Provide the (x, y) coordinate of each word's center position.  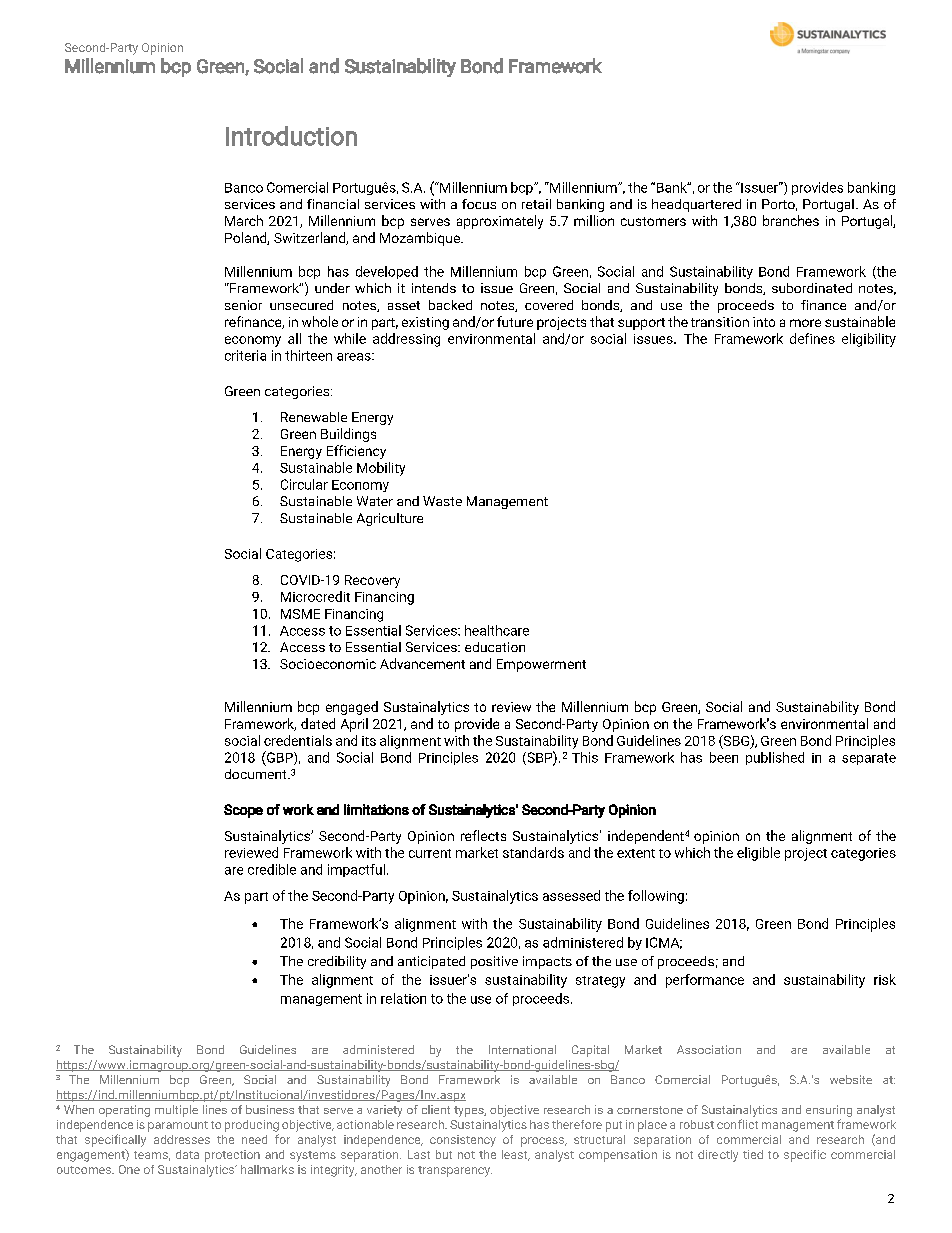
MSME (300, 614)
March (244, 220)
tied (753, 1154)
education (495, 647)
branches (791, 220)
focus (479, 204)
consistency (463, 1141)
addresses (182, 1139)
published (775, 758)
